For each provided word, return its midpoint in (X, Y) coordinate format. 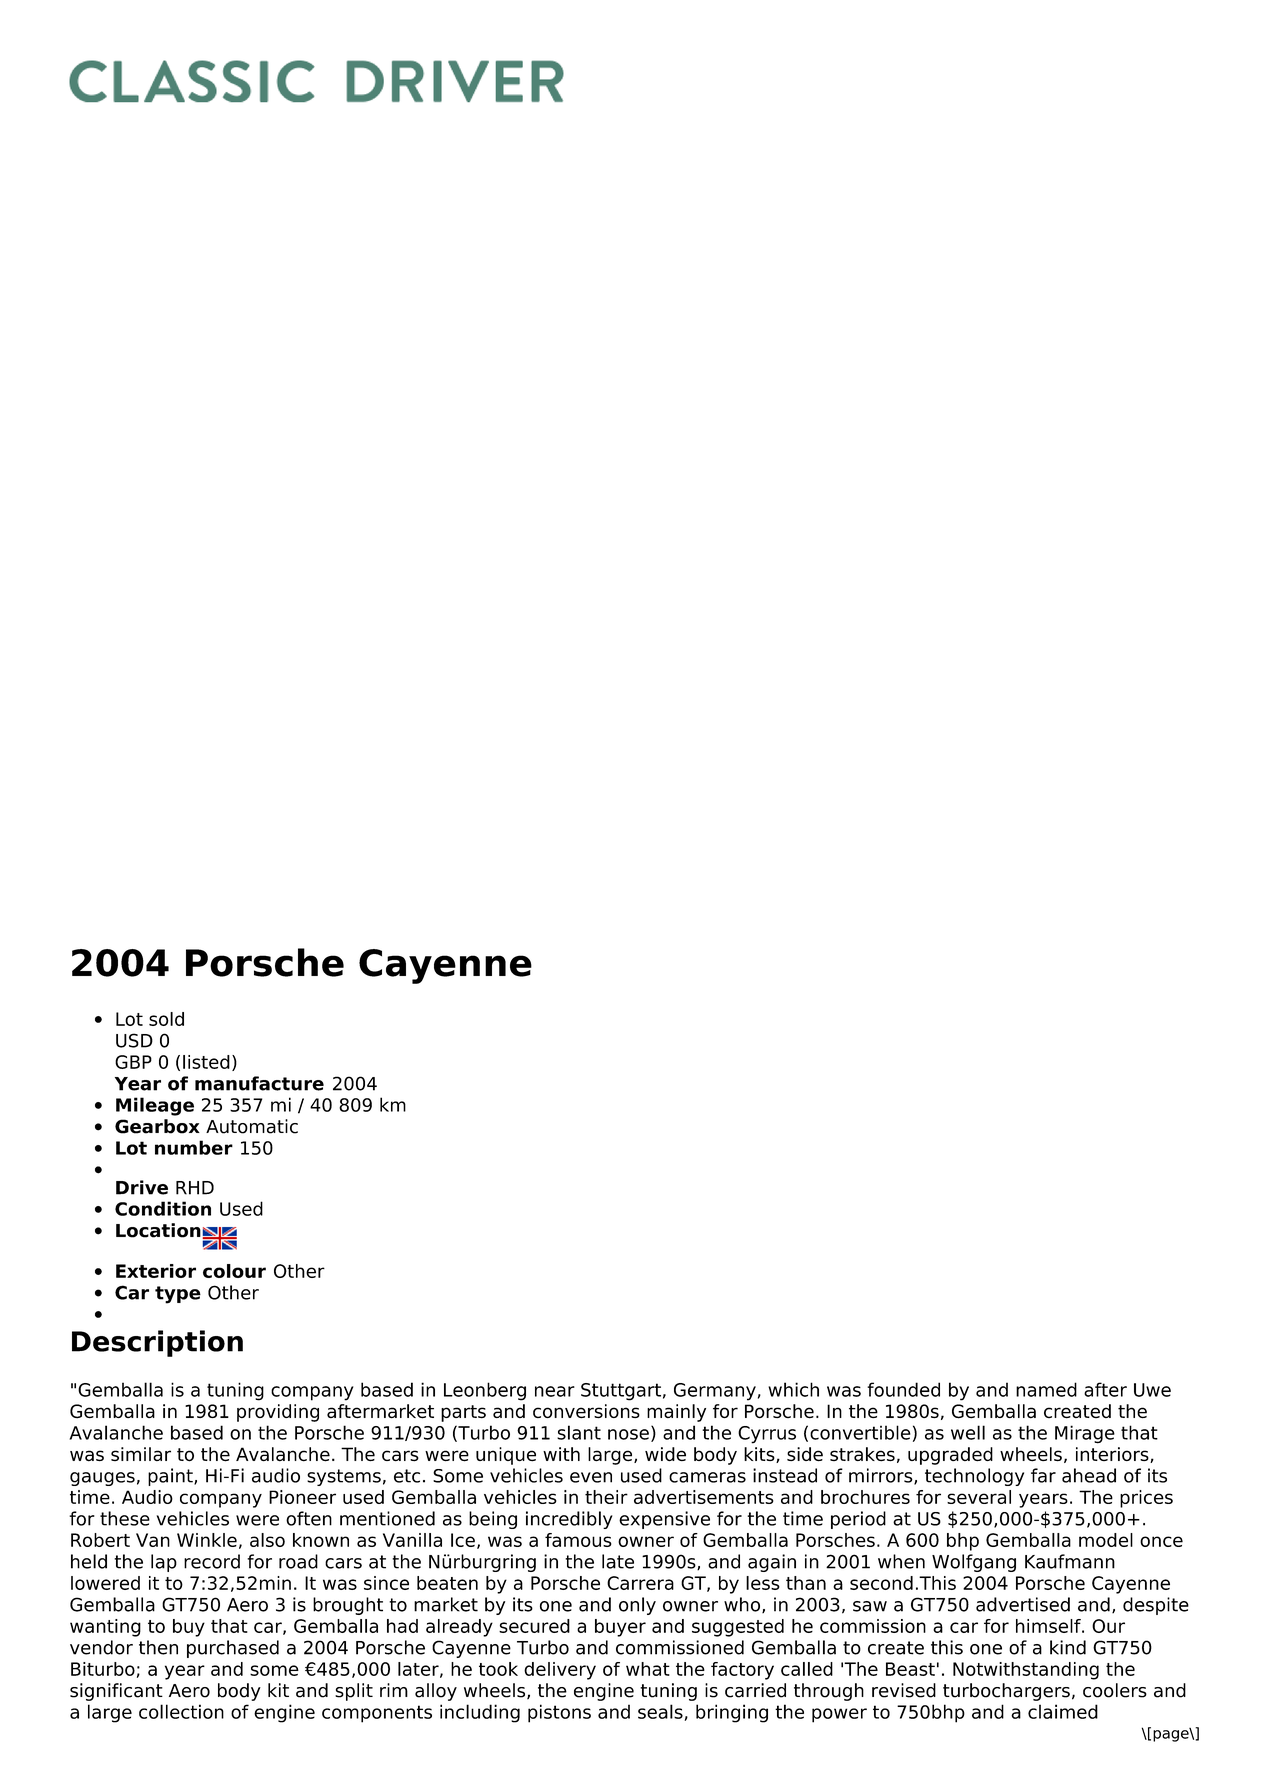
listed (206, 1062)
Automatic (252, 1126)
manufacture (259, 1083)
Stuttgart (621, 1392)
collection (181, 1711)
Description (157, 1343)
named (1046, 1389)
